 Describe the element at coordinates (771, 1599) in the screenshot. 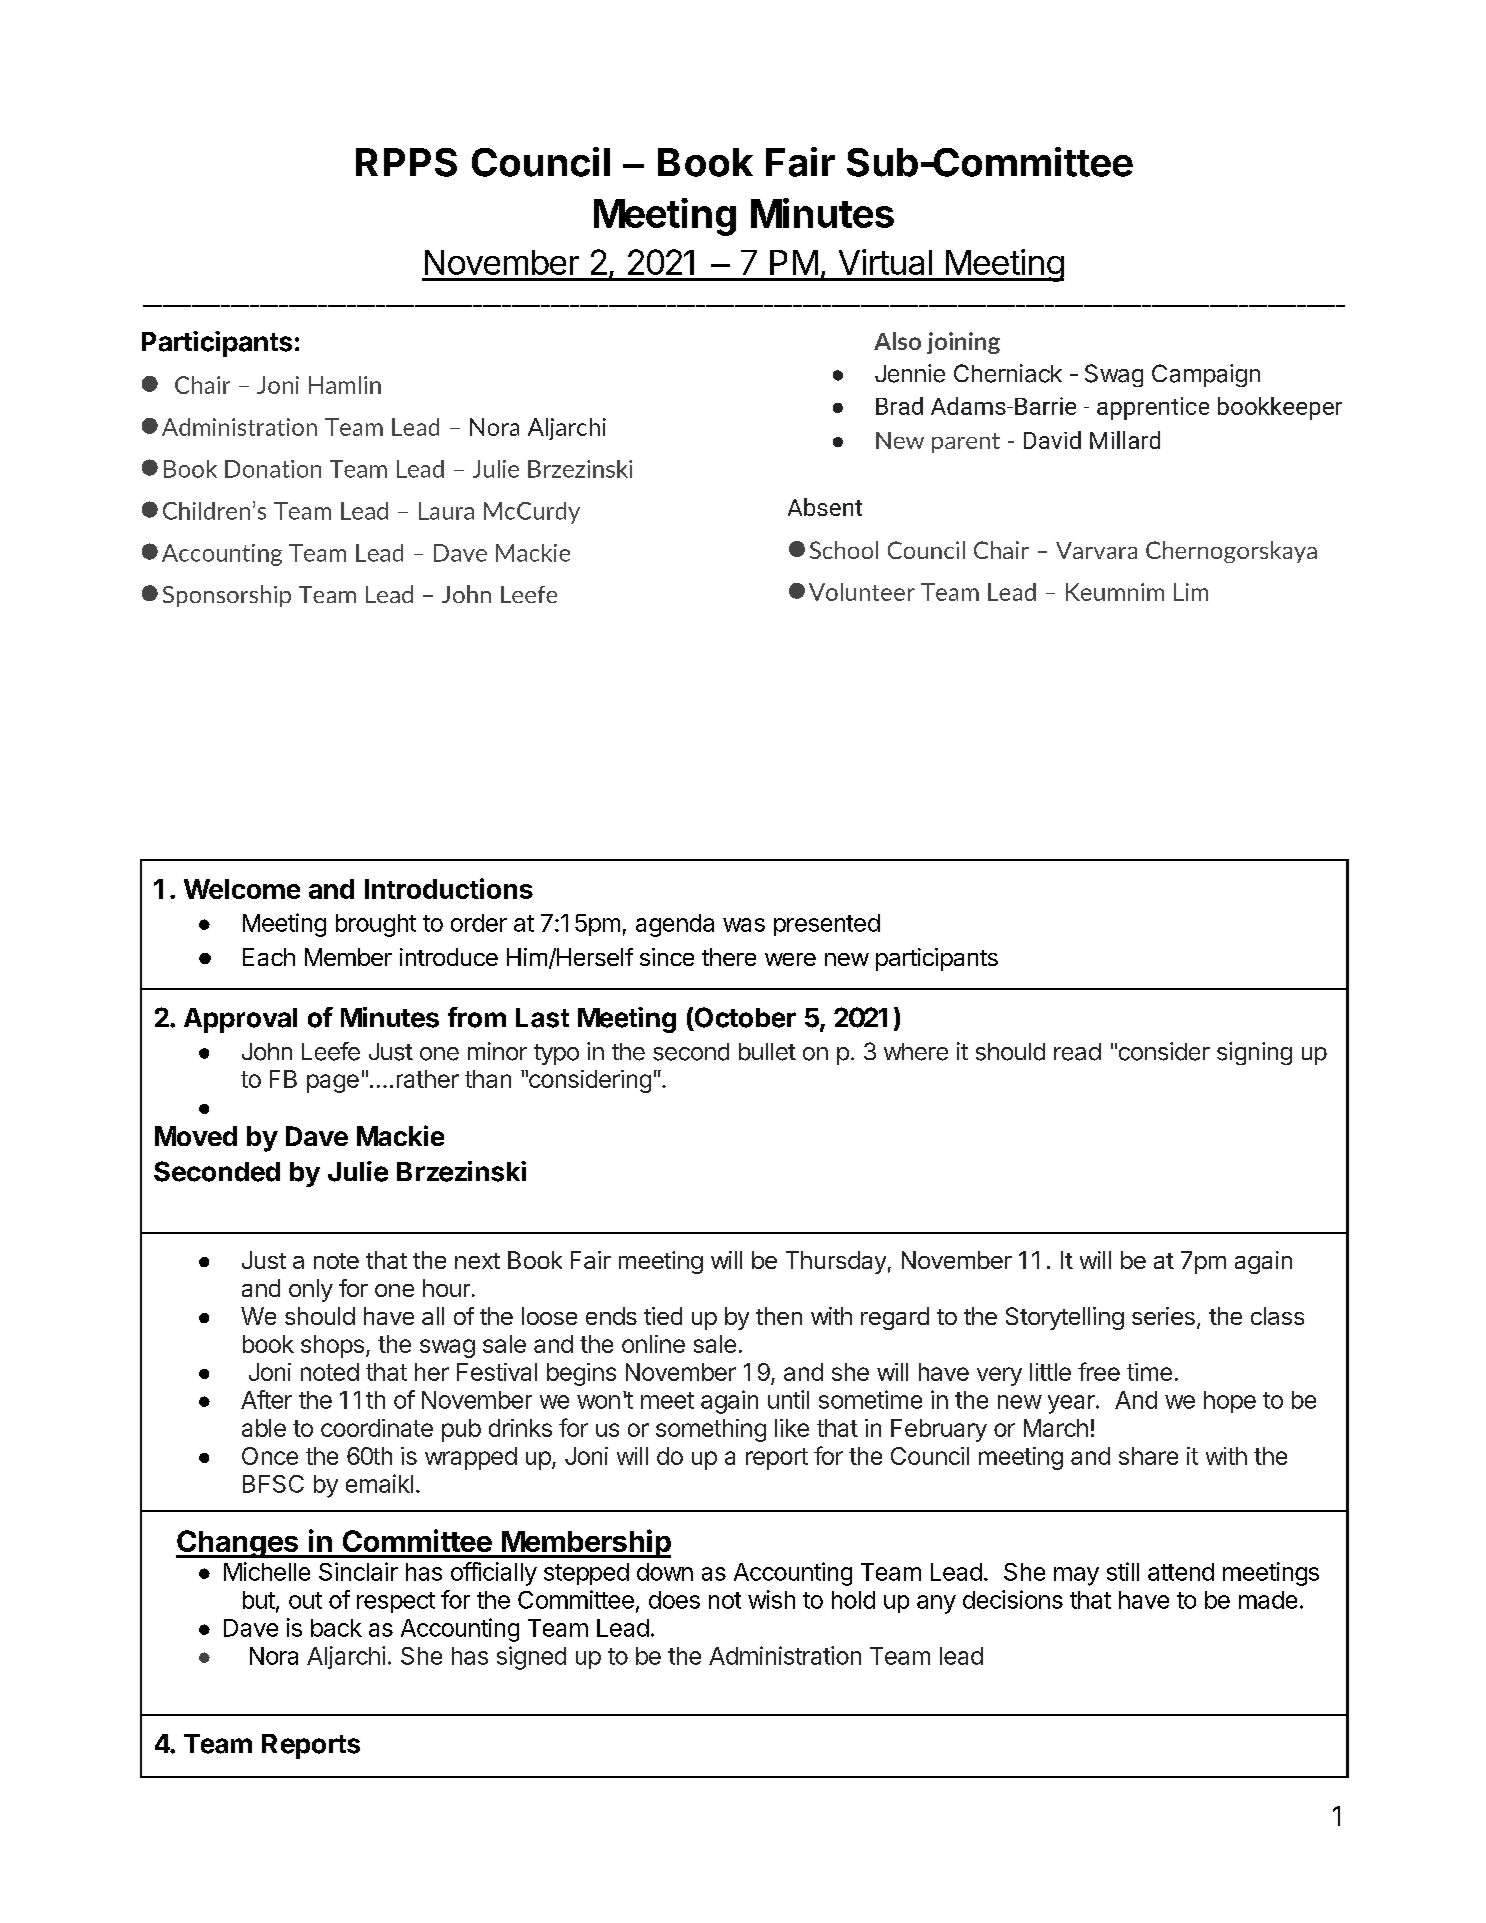

I see `wish` at that location.
